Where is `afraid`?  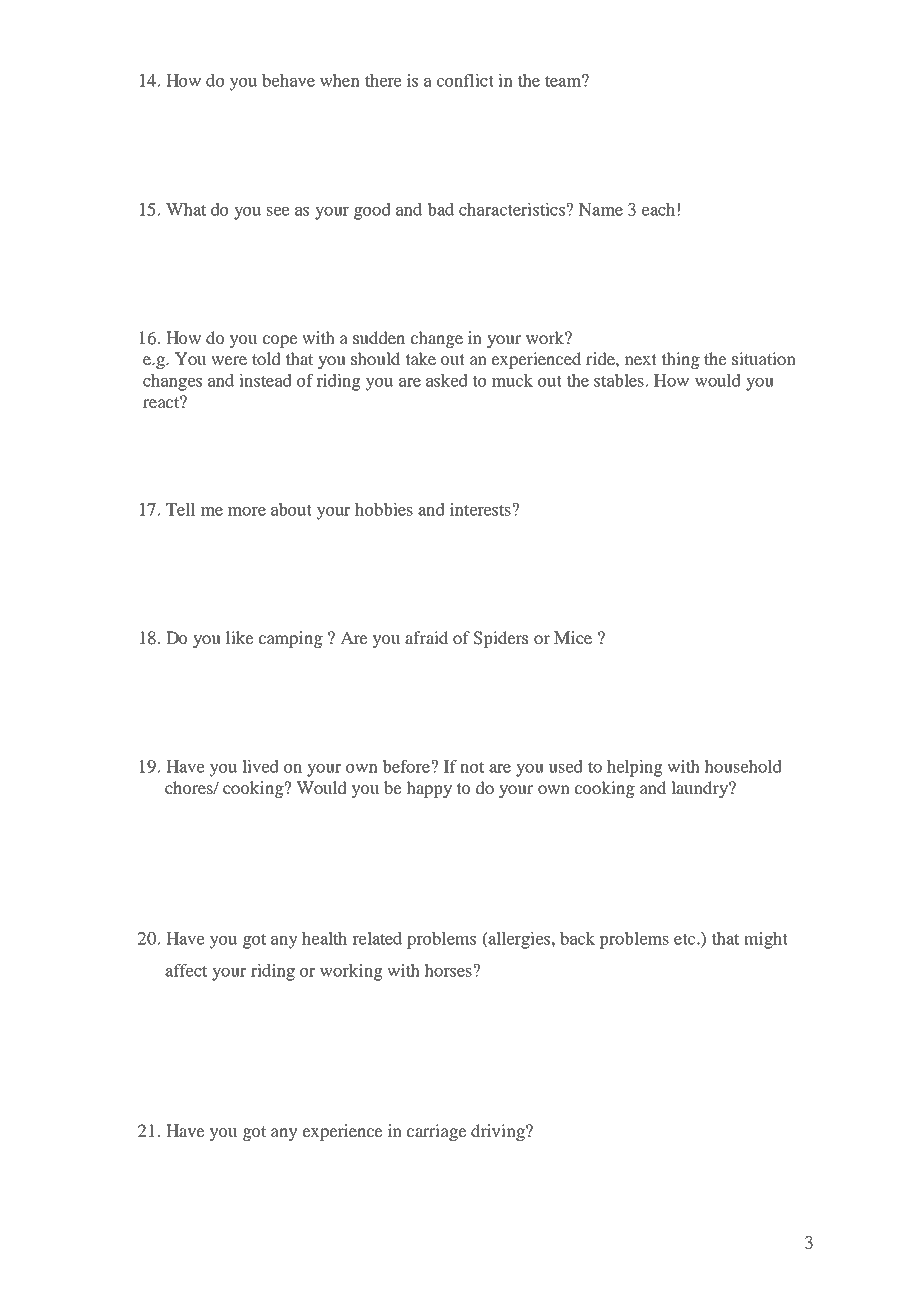
afraid is located at coordinates (426, 637).
